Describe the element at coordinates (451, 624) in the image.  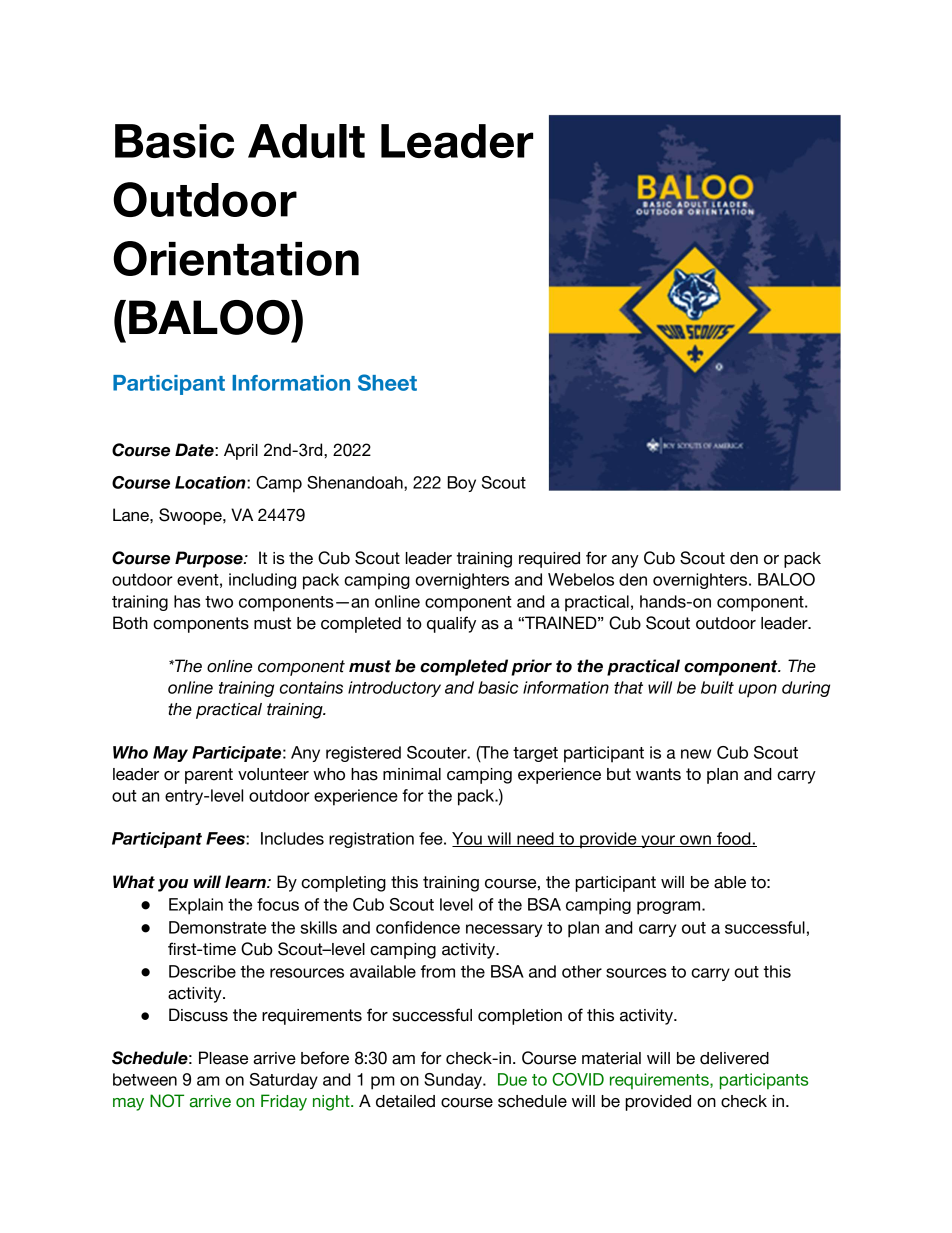
I see `qualify` at that location.
